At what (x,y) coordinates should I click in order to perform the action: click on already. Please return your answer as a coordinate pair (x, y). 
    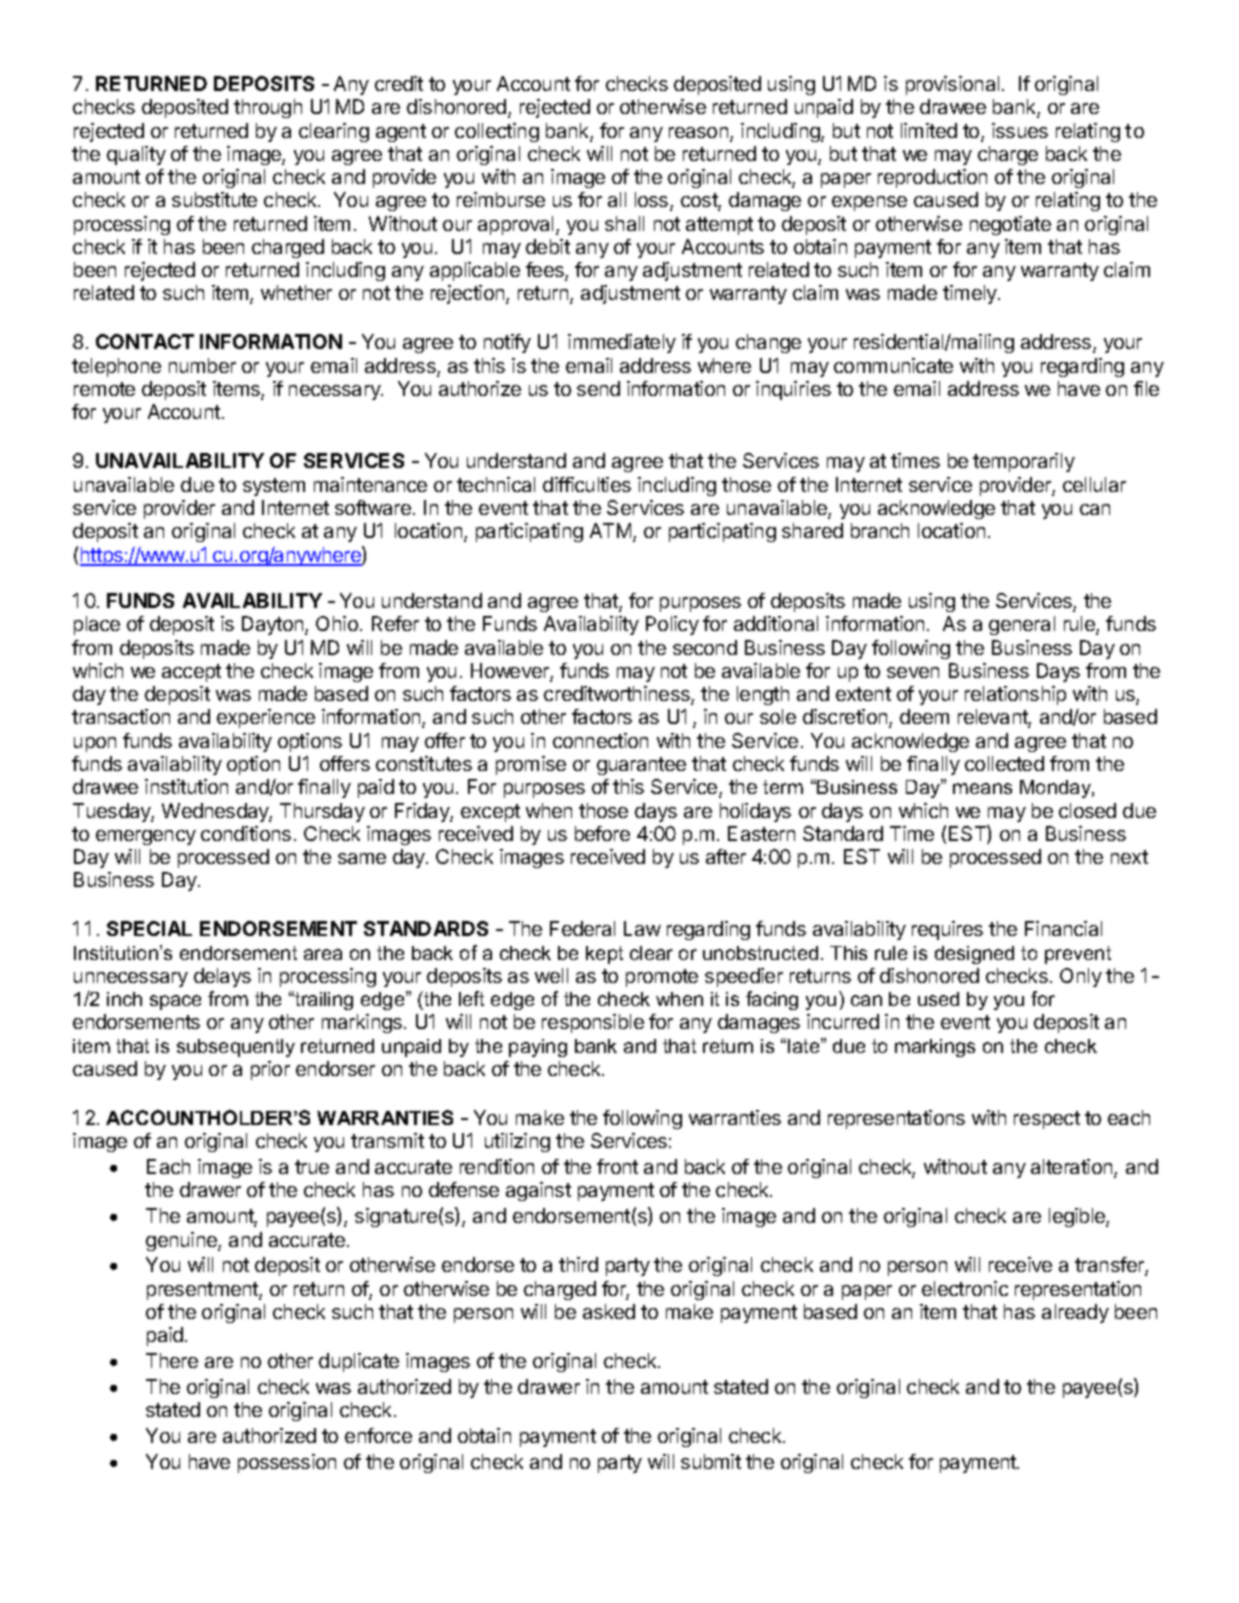
    Looking at the image, I should click on (1075, 1313).
